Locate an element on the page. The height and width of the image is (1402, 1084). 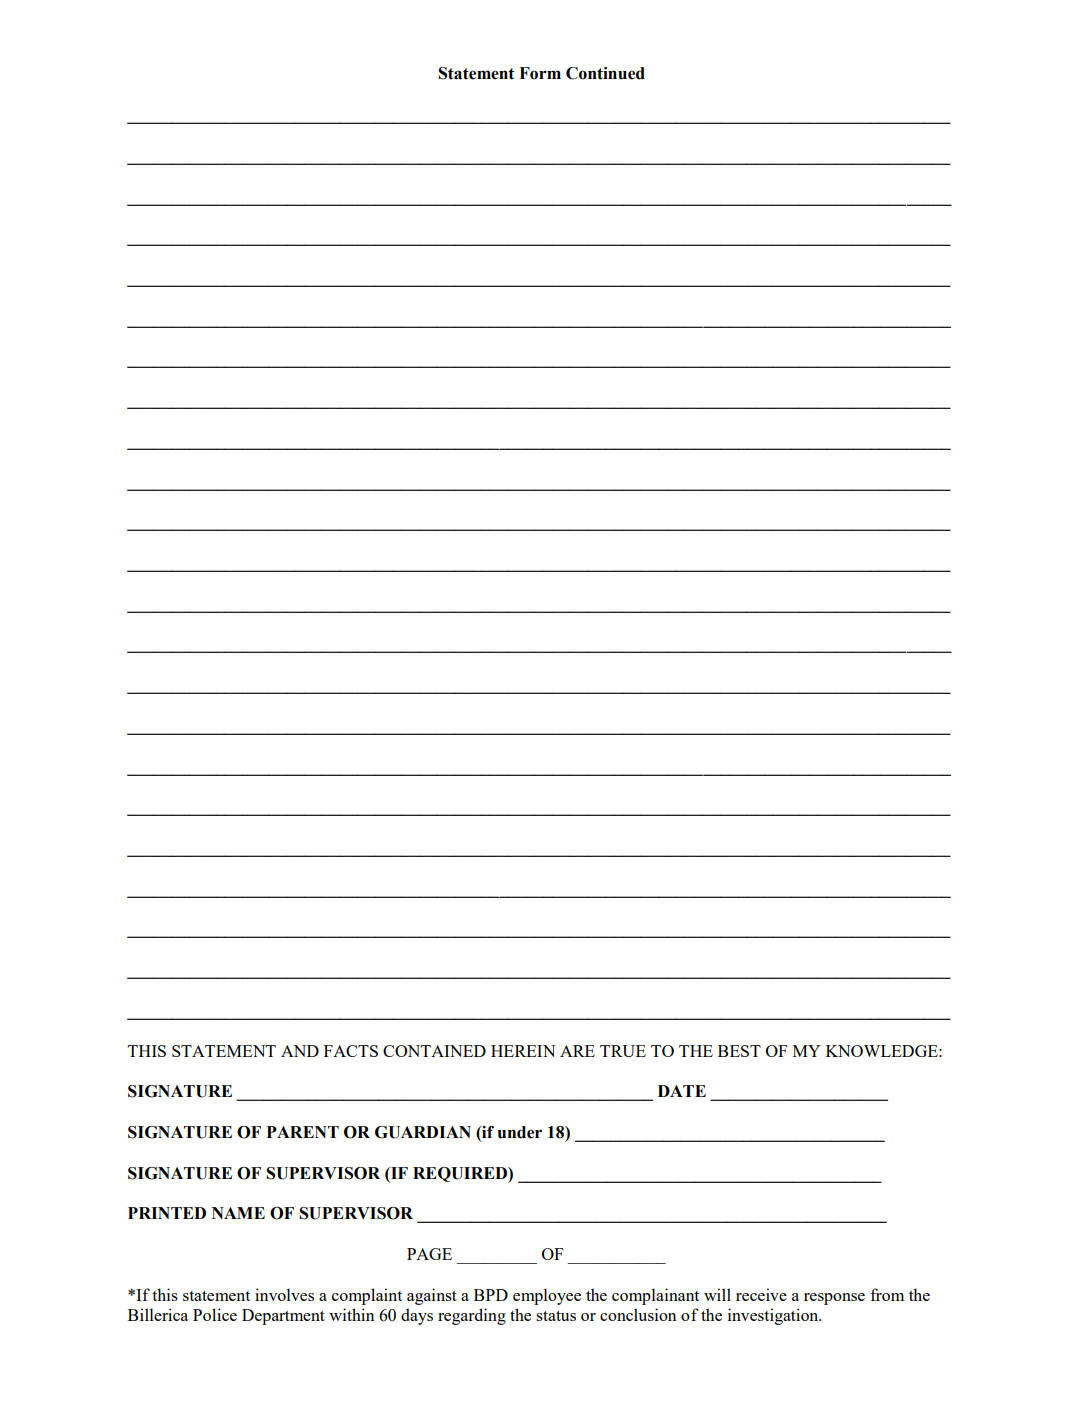
Form is located at coordinates (540, 73).
